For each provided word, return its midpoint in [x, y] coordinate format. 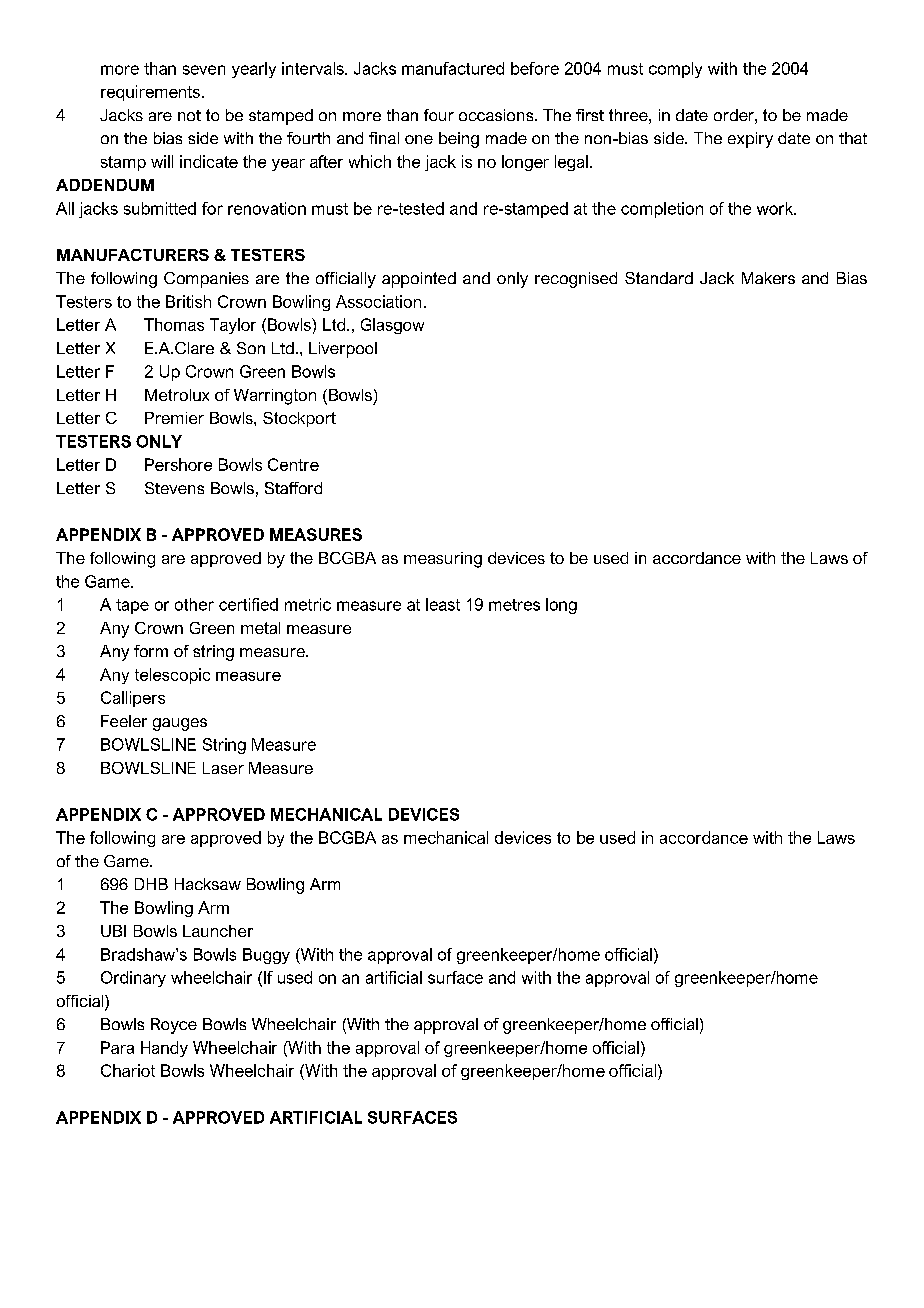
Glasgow [392, 326]
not [189, 115]
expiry [750, 140]
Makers [768, 278]
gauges [180, 724]
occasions [497, 115]
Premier [174, 418]
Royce [174, 1026]
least [443, 604]
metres [514, 605]
